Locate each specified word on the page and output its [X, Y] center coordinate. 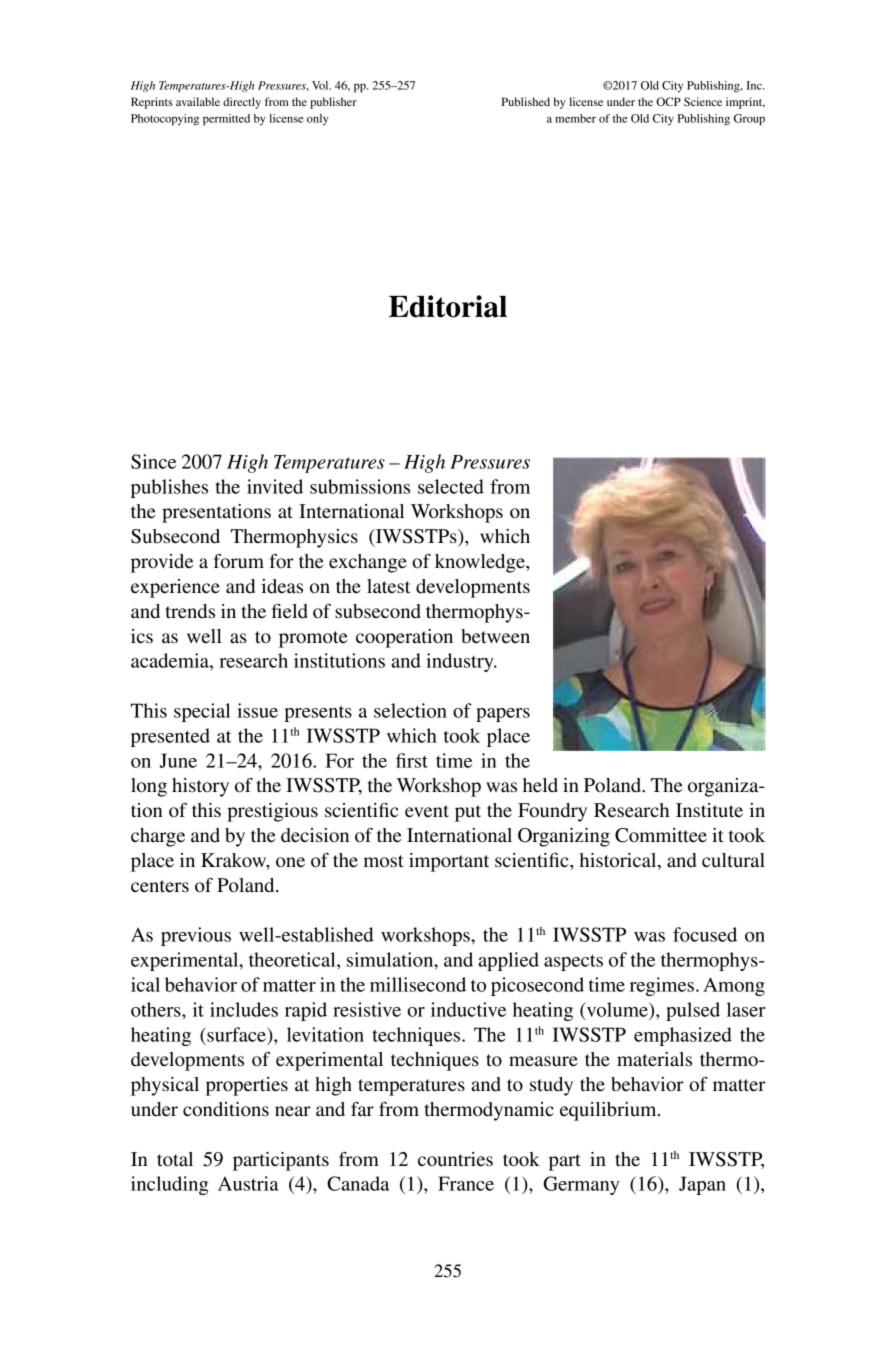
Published [525, 101]
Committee [661, 835]
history [200, 787]
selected [451, 486]
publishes [169, 488]
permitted [226, 120]
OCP [668, 101]
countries [455, 1159]
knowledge [481, 563]
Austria [248, 1183]
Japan [702, 1185]
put [468, 813]
